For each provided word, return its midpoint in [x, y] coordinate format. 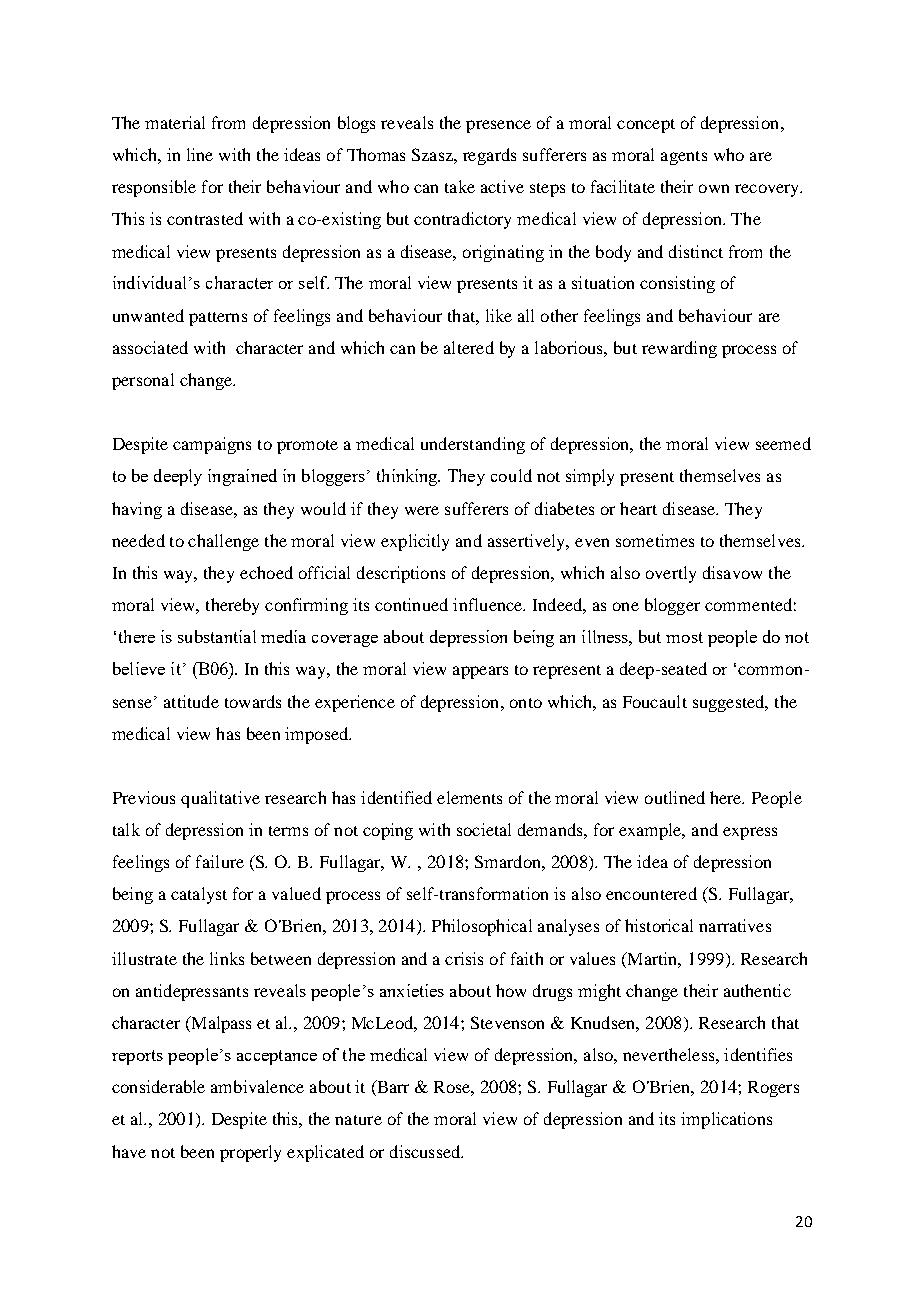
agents [684, 158]
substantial [217, 636]
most [684, 637]
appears [480, 672]
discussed [426, 1151]
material [175, 122]
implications [726, 1120]
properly [250, 1153]
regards [489, 156]
